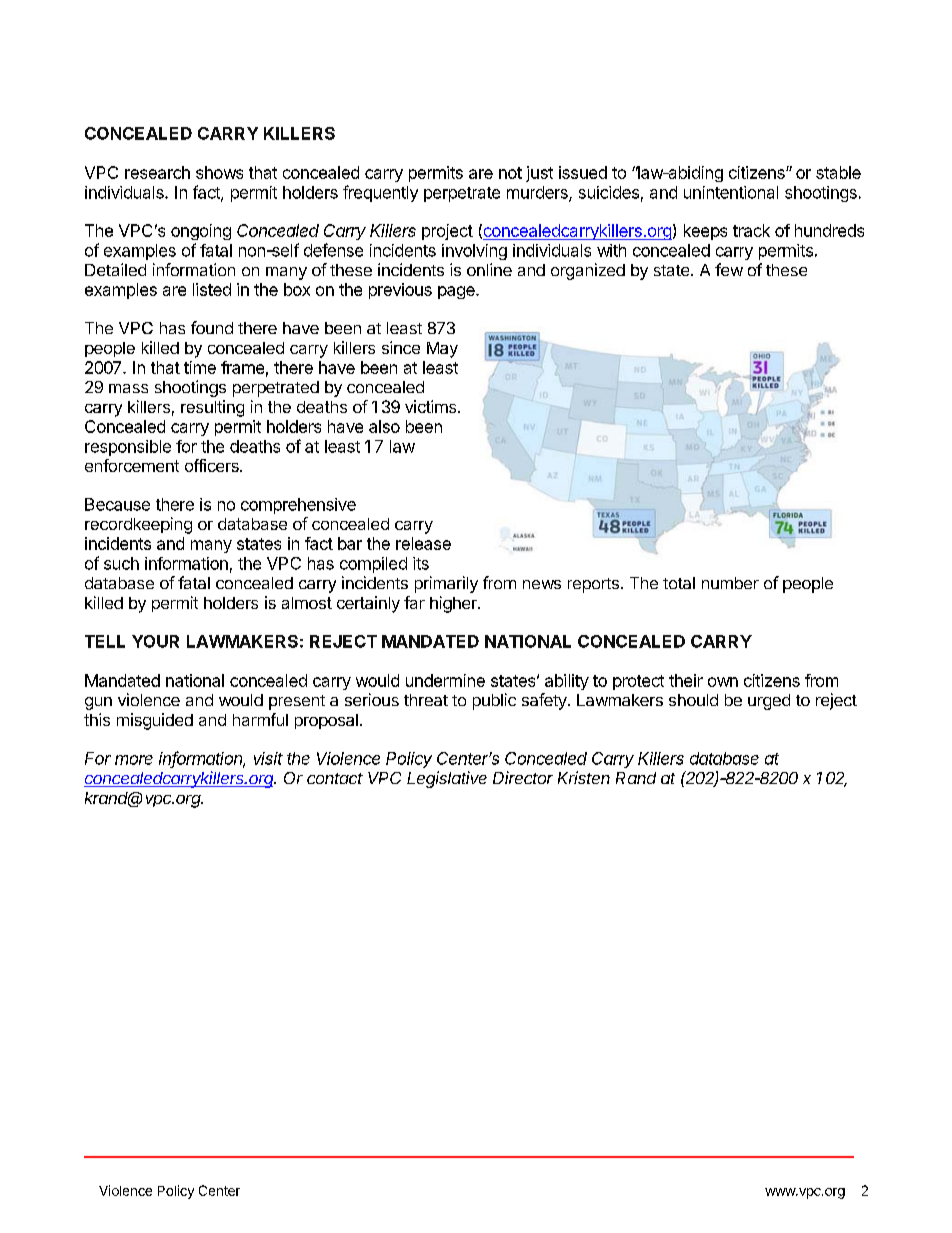  I want to click on more, so click(134, 760).
